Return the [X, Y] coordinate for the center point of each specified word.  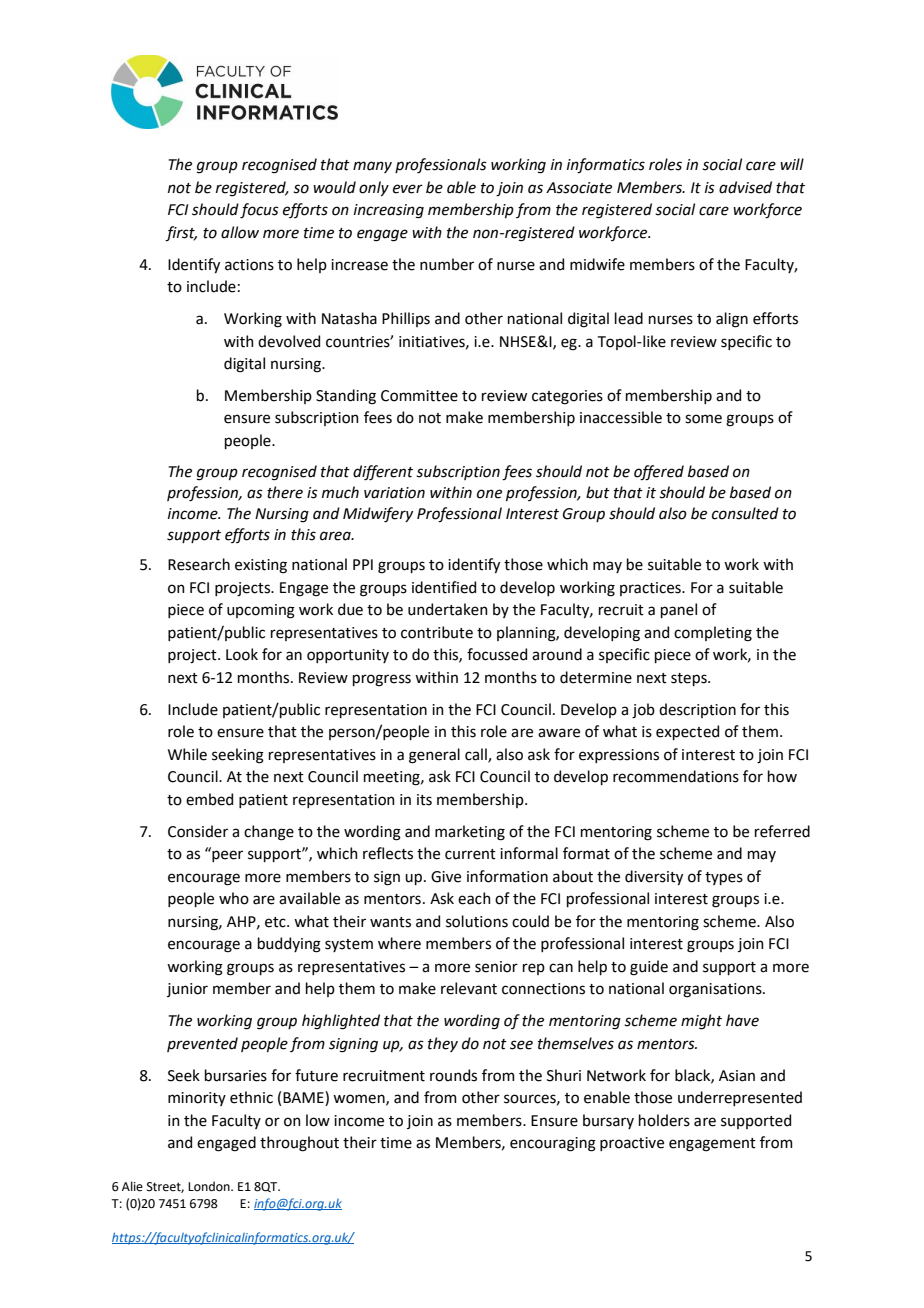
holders [664, 1120]
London [210, 1186]
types [724, 878]
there [285, 492]
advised [745, 187]
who [234, 898]
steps [690, 679]
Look [242, 654]
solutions [477, 921]
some [703, 419]
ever [408, 189]
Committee [419, 396]
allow [240, 232]
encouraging [553, 1144]
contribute [437, 632]
